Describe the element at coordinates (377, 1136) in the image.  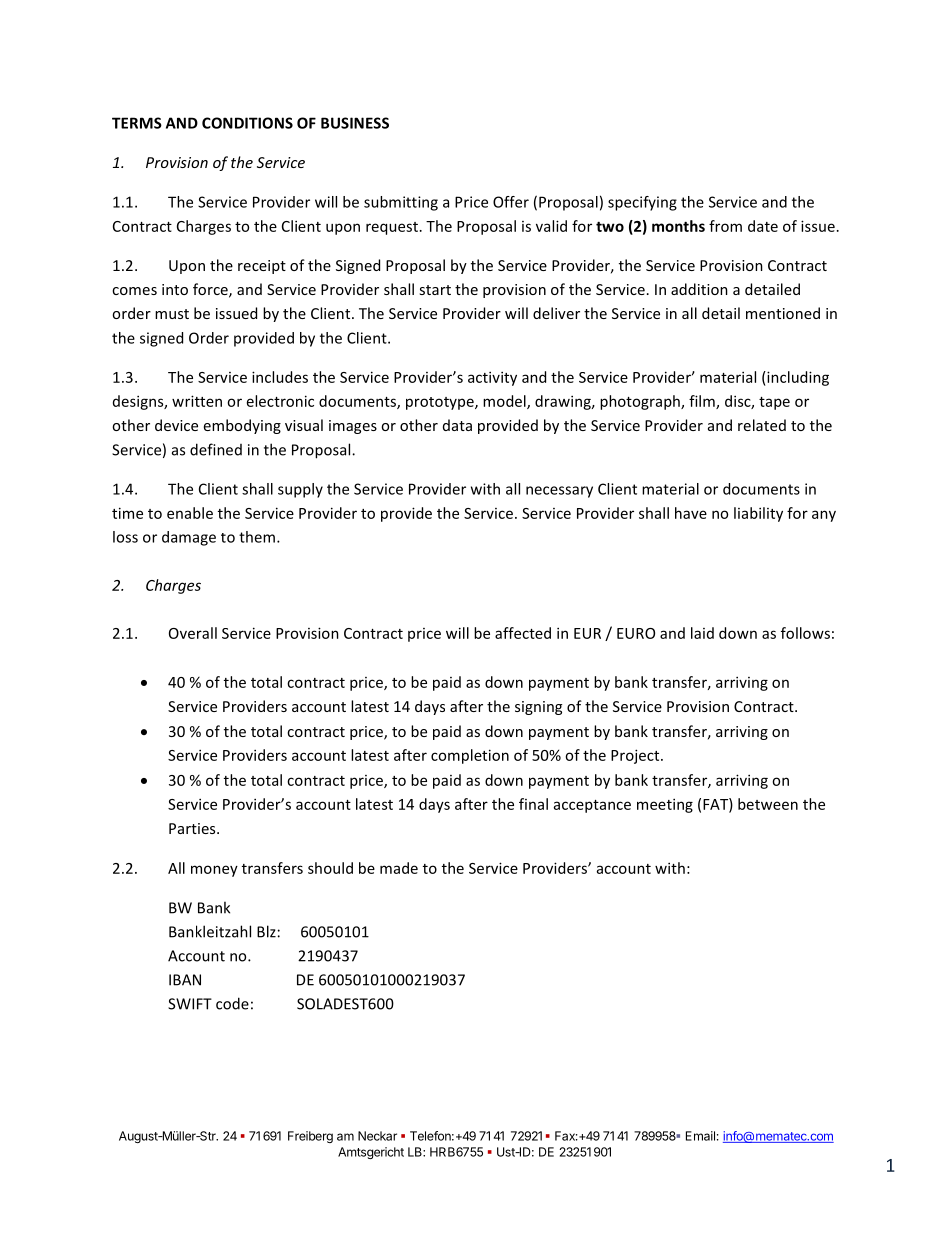
I see `Neckar` at that location.
